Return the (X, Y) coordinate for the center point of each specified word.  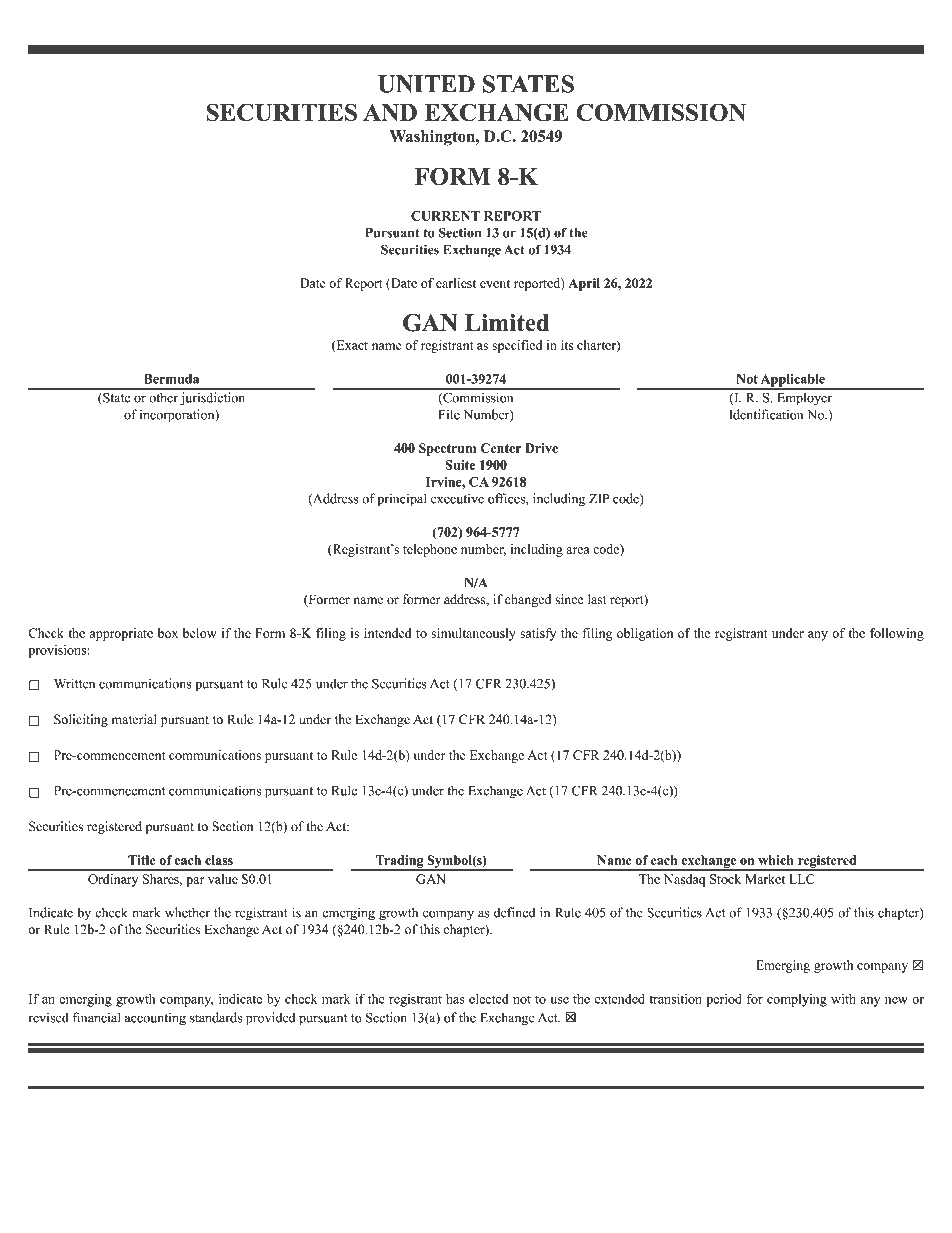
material (134, 719)
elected (488, 999)
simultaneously (473, 634)
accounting (155, 1019)
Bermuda (171, 379)
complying (797, 1000)
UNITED (426, 84)
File (449, 414)
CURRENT (445, 216)
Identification (766, 414)
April (584, 284)
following (897, 634)
